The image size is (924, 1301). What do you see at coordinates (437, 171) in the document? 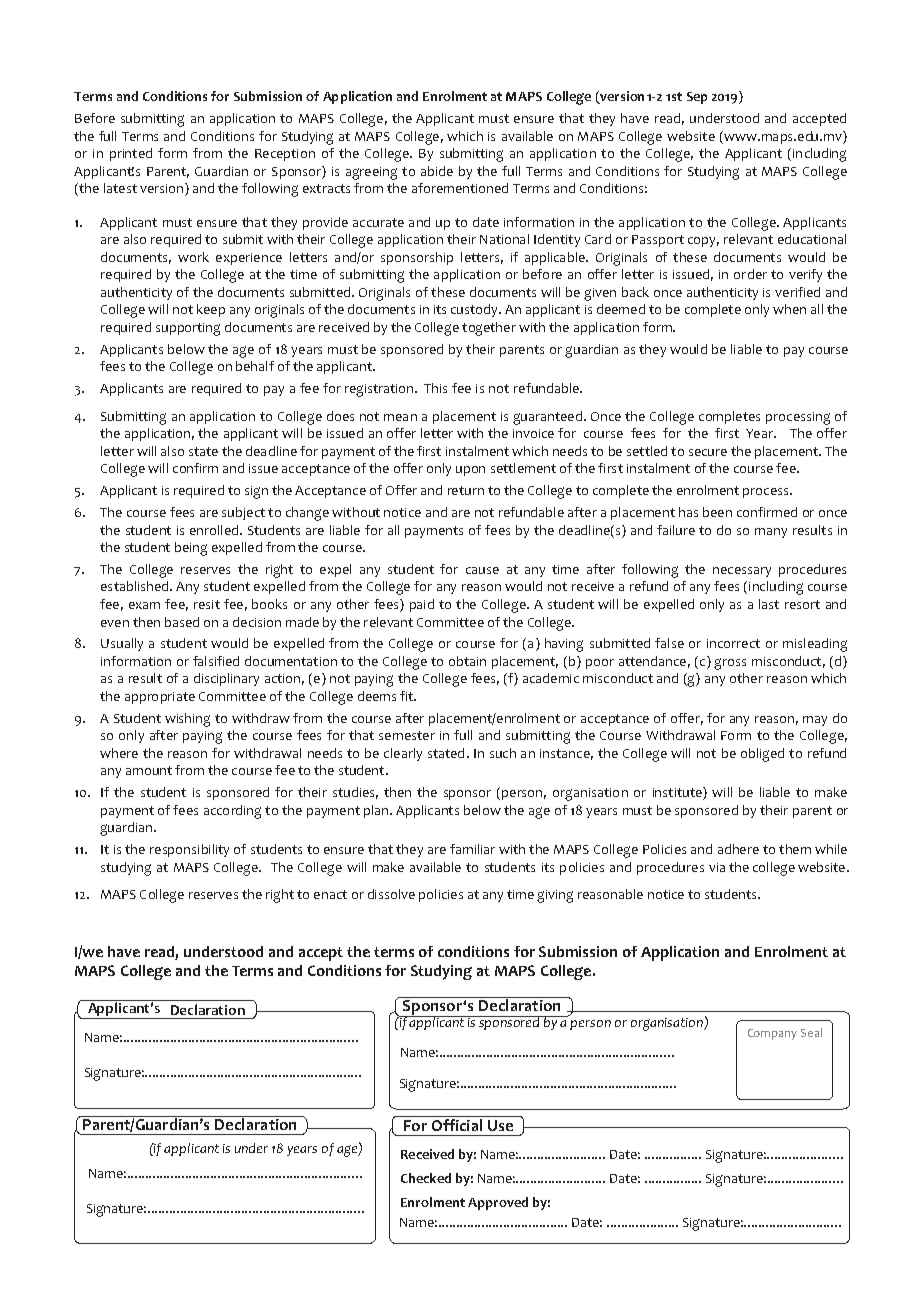
I see `abide` at bounding box center [437, 171].
